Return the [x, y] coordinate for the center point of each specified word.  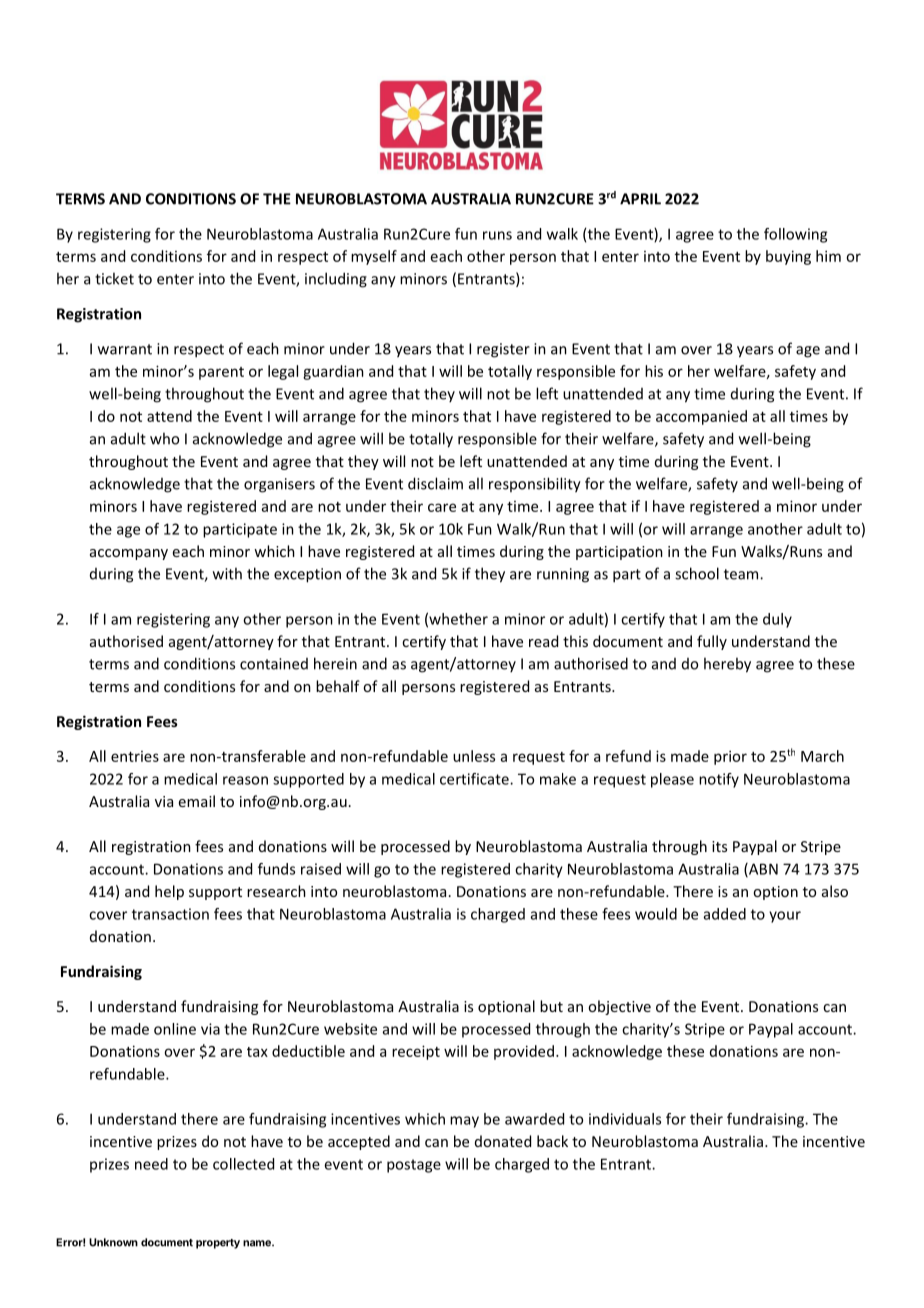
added [725, 914]
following [795, 235]
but [551, 1006]
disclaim [435, 483]
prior [730, 757]
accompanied [701, 417]
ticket [114, 278]
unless [474, 756]
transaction [170, 914]
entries [135, 756]
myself [374, 257]
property [218, 1244]
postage [414, 1166]
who [164, 438]
